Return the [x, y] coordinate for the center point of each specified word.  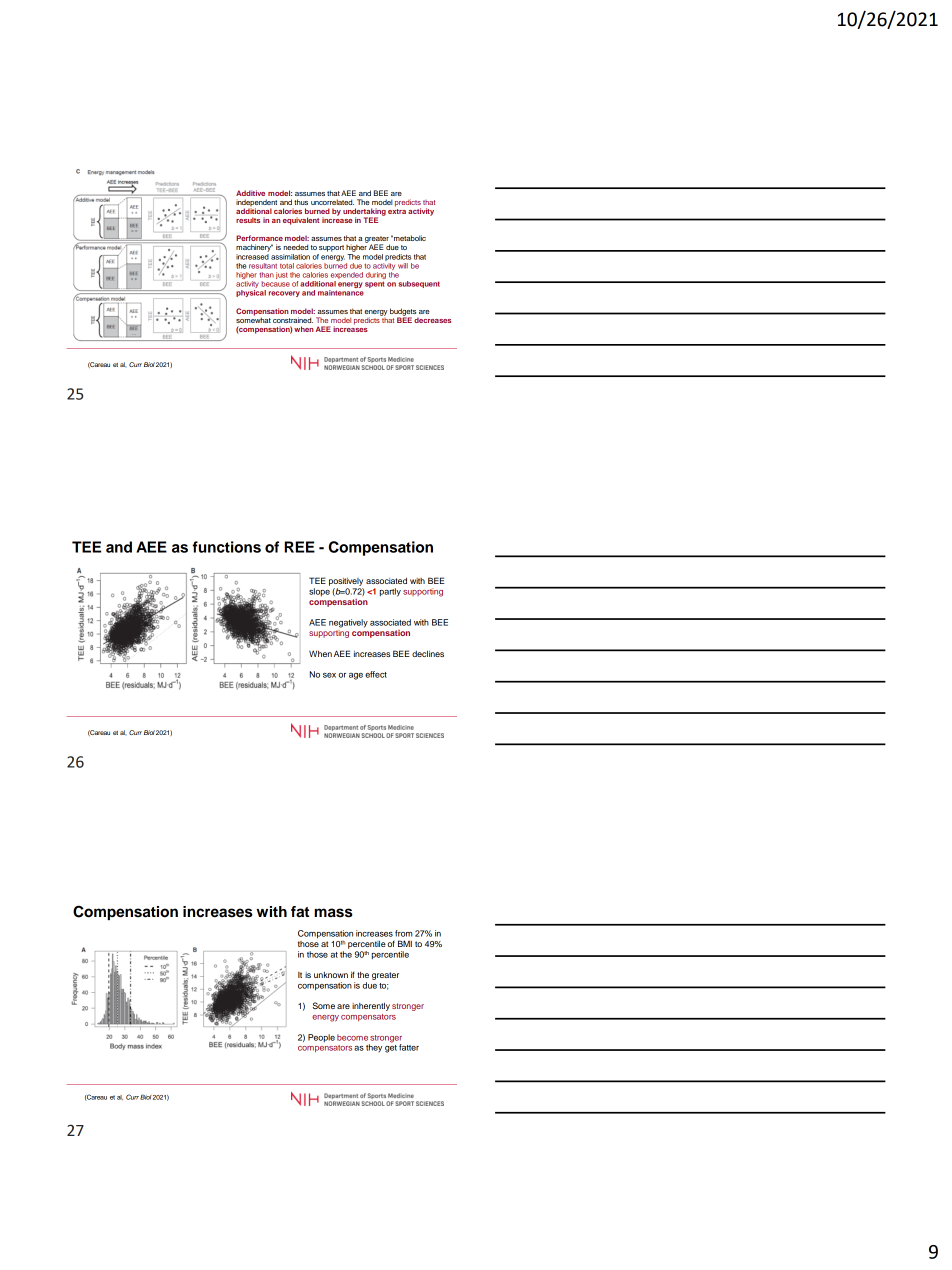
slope [319, 592]
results [248, 220]
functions [226, 547]
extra [397, 210]
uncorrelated [332, 202]
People [321, 1038]
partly [390, 592]
